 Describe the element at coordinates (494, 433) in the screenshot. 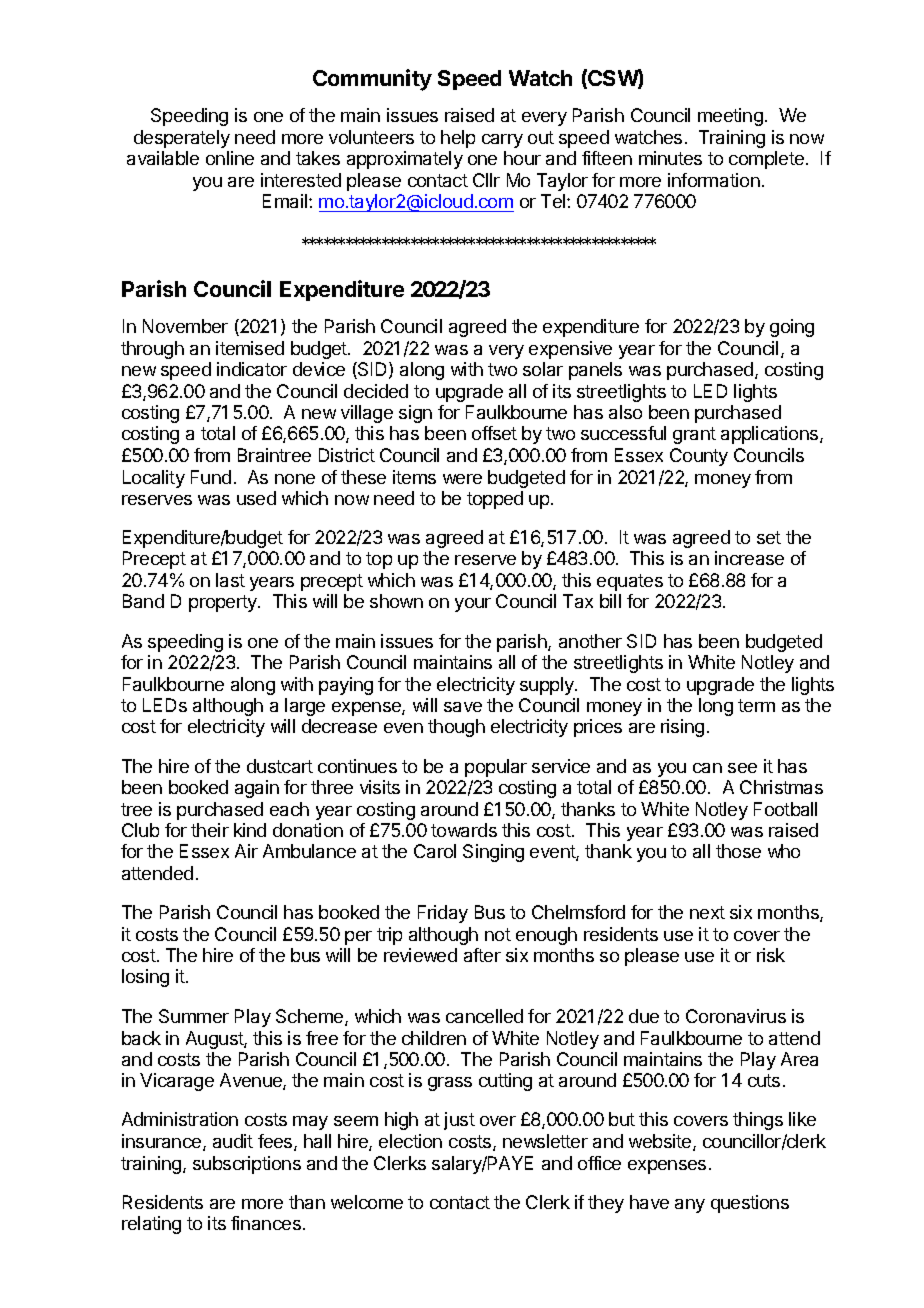

I see `offset` at that location.
